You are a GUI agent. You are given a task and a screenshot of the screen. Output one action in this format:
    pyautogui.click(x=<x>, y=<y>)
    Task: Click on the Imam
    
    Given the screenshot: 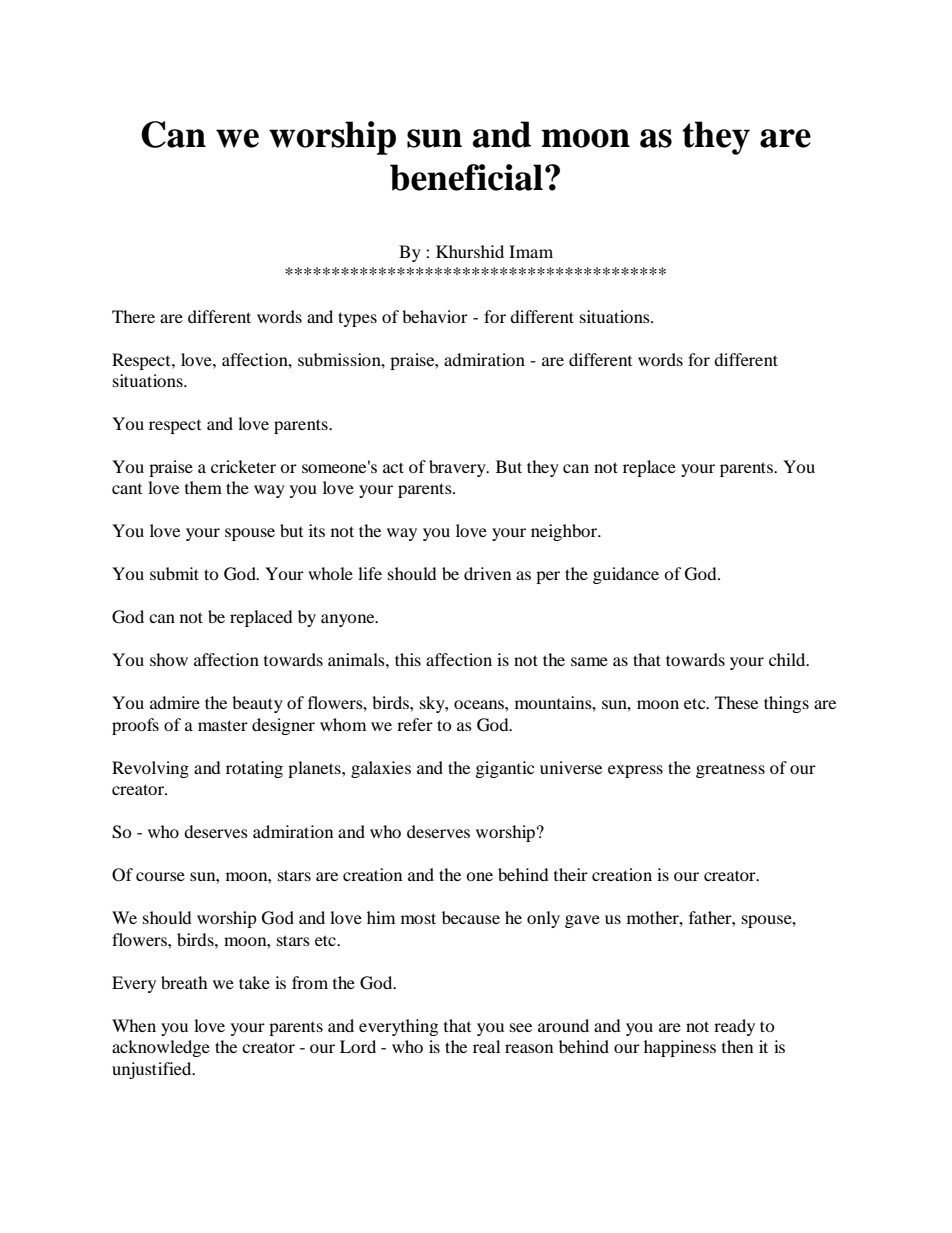 What is the action you would take?
    pyautogui.click(x=531, y=251)
